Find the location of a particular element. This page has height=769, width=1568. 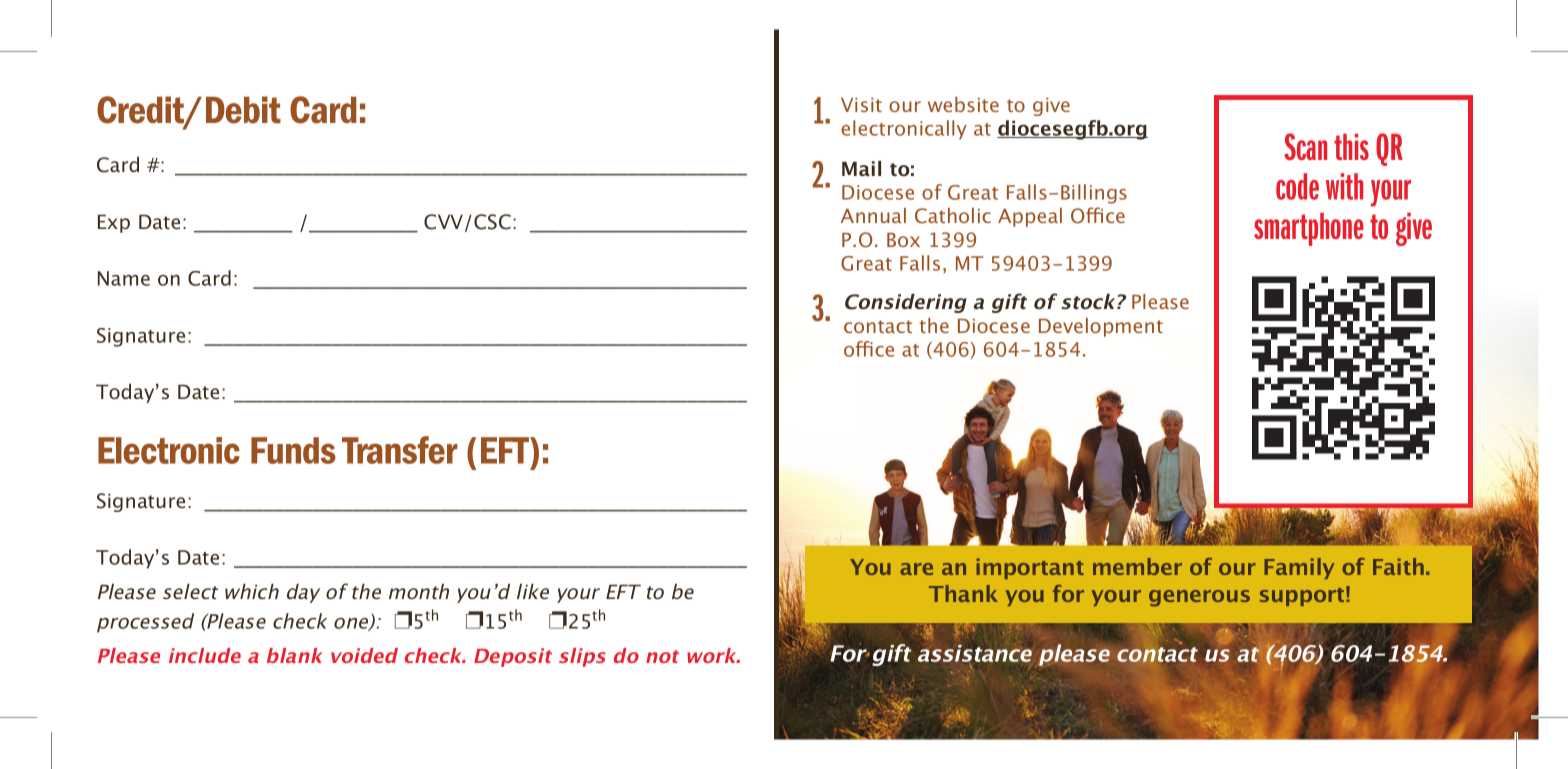

Visit is located at coordinates (861, 105).
